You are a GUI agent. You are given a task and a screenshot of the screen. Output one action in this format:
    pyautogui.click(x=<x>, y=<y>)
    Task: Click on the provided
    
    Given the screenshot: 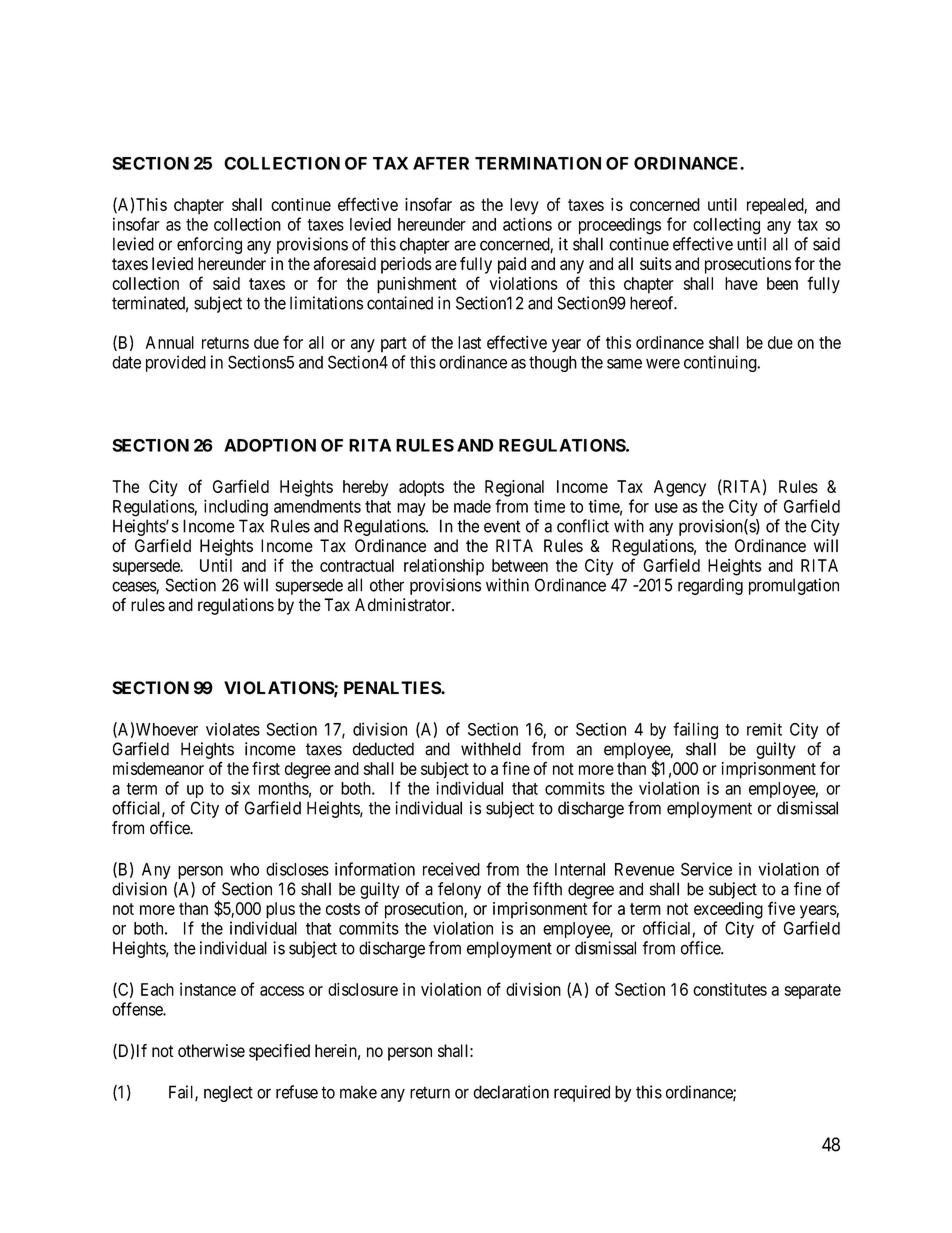 What is the action you would take?
    pyautogui.click(x=176, y=363)
